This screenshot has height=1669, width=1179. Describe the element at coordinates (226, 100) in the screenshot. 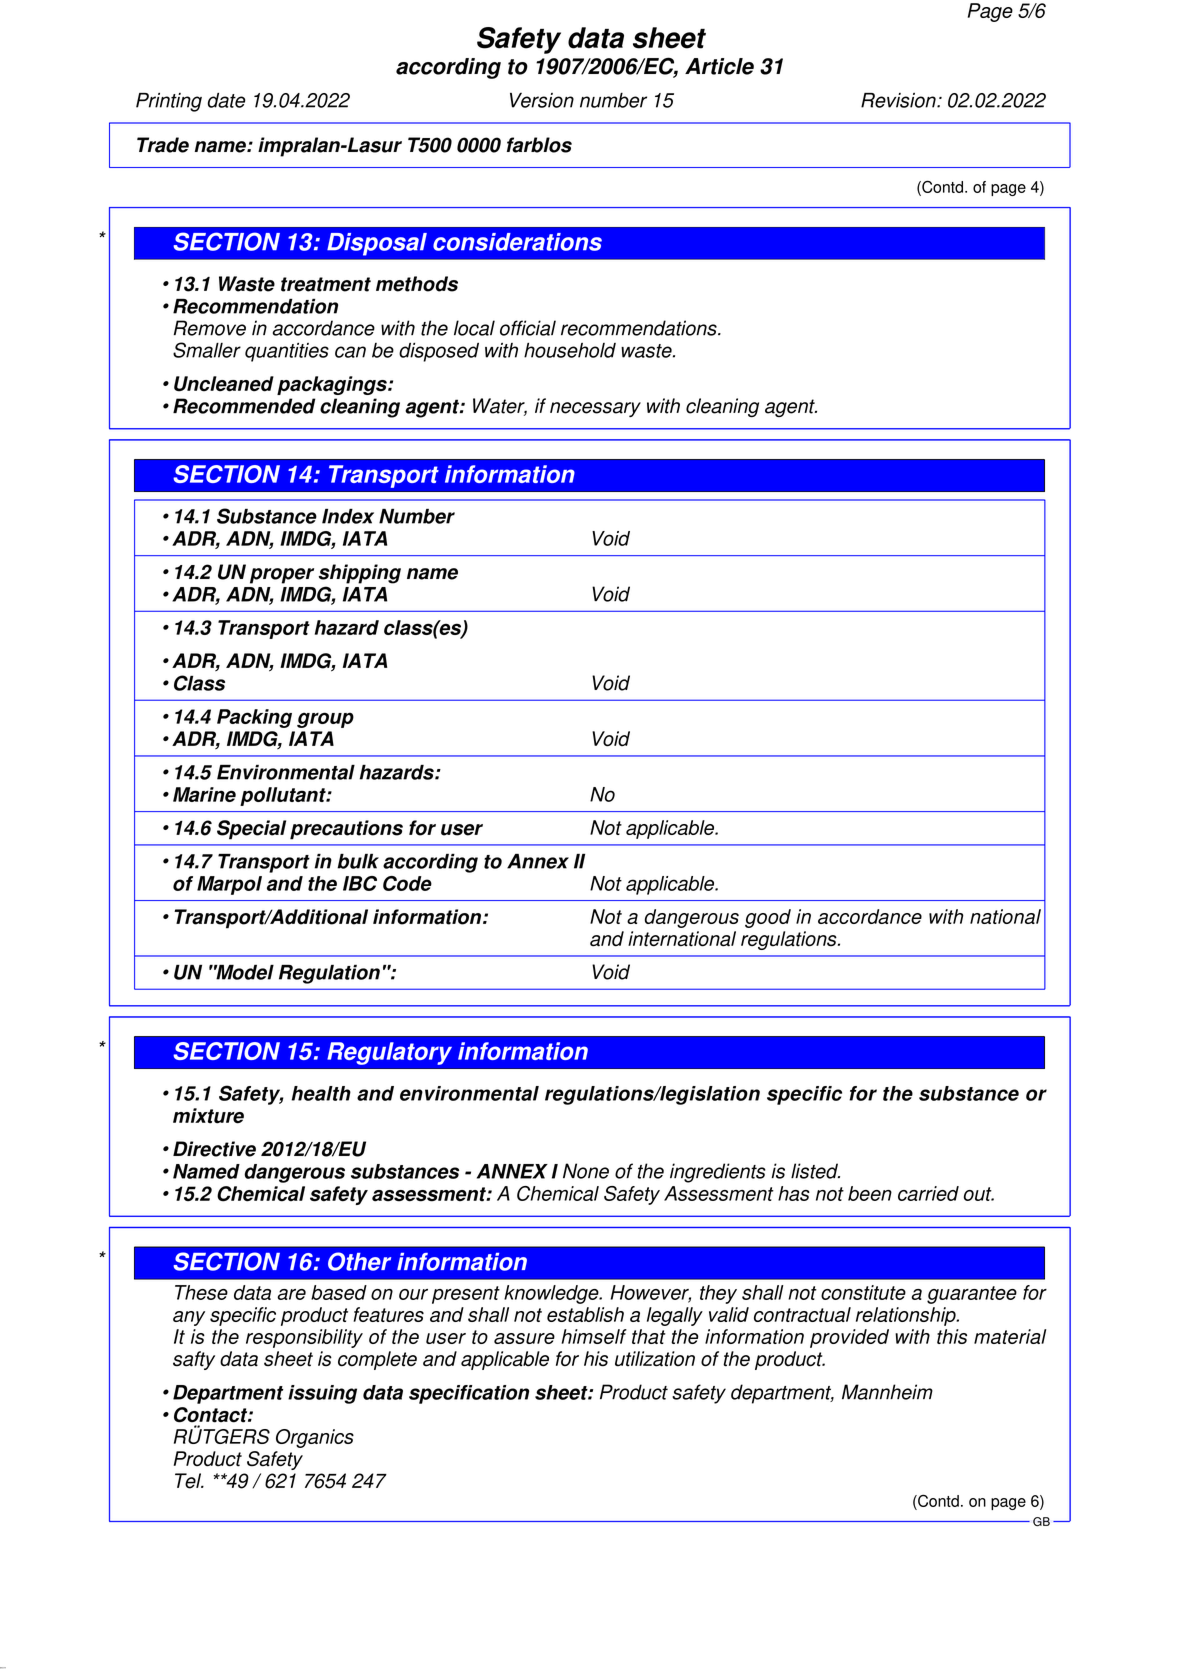

I see `date` at that location.
